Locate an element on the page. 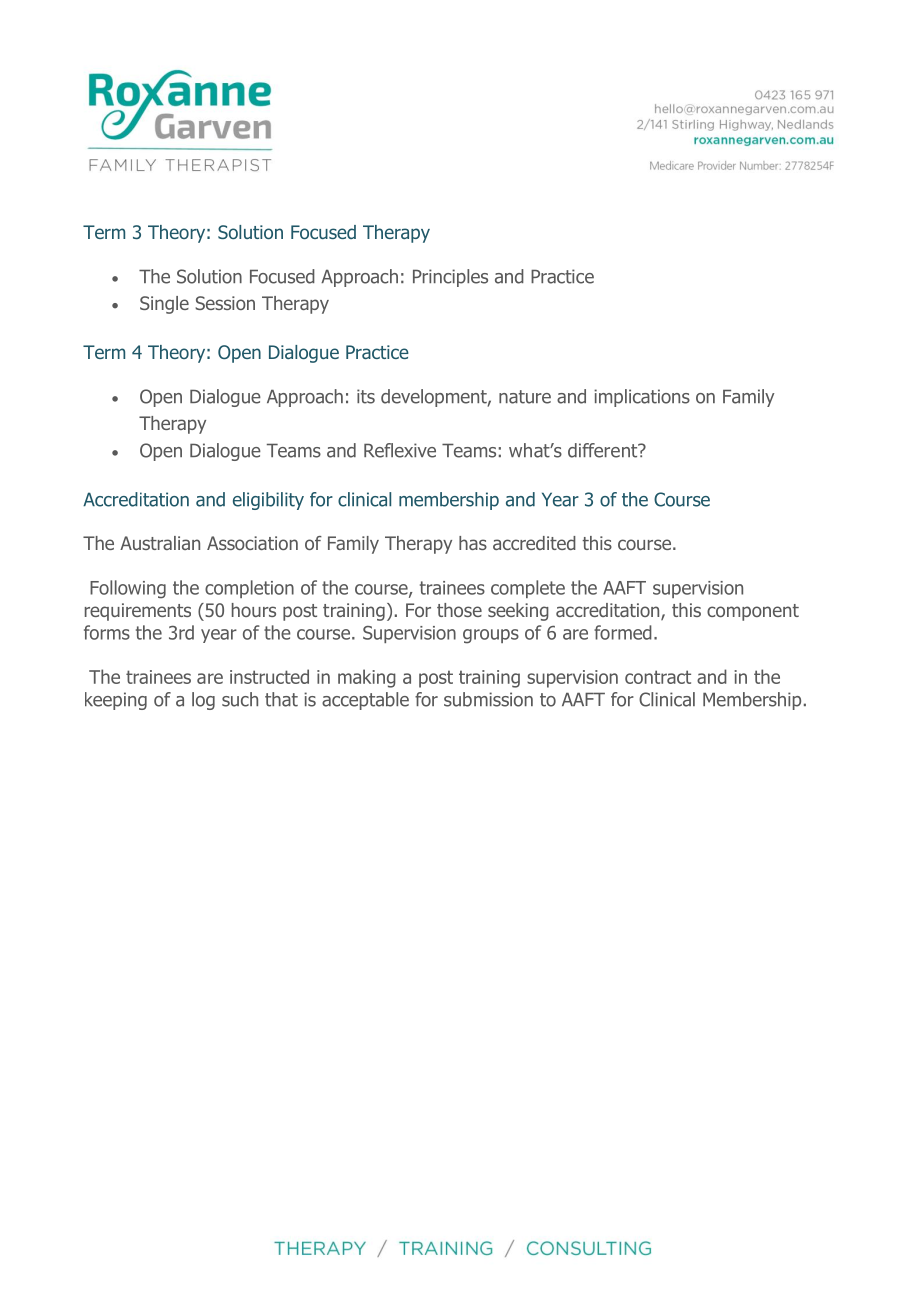 The width and height of the image is (924, 1308). Single is located at coordinates (164, 305).
